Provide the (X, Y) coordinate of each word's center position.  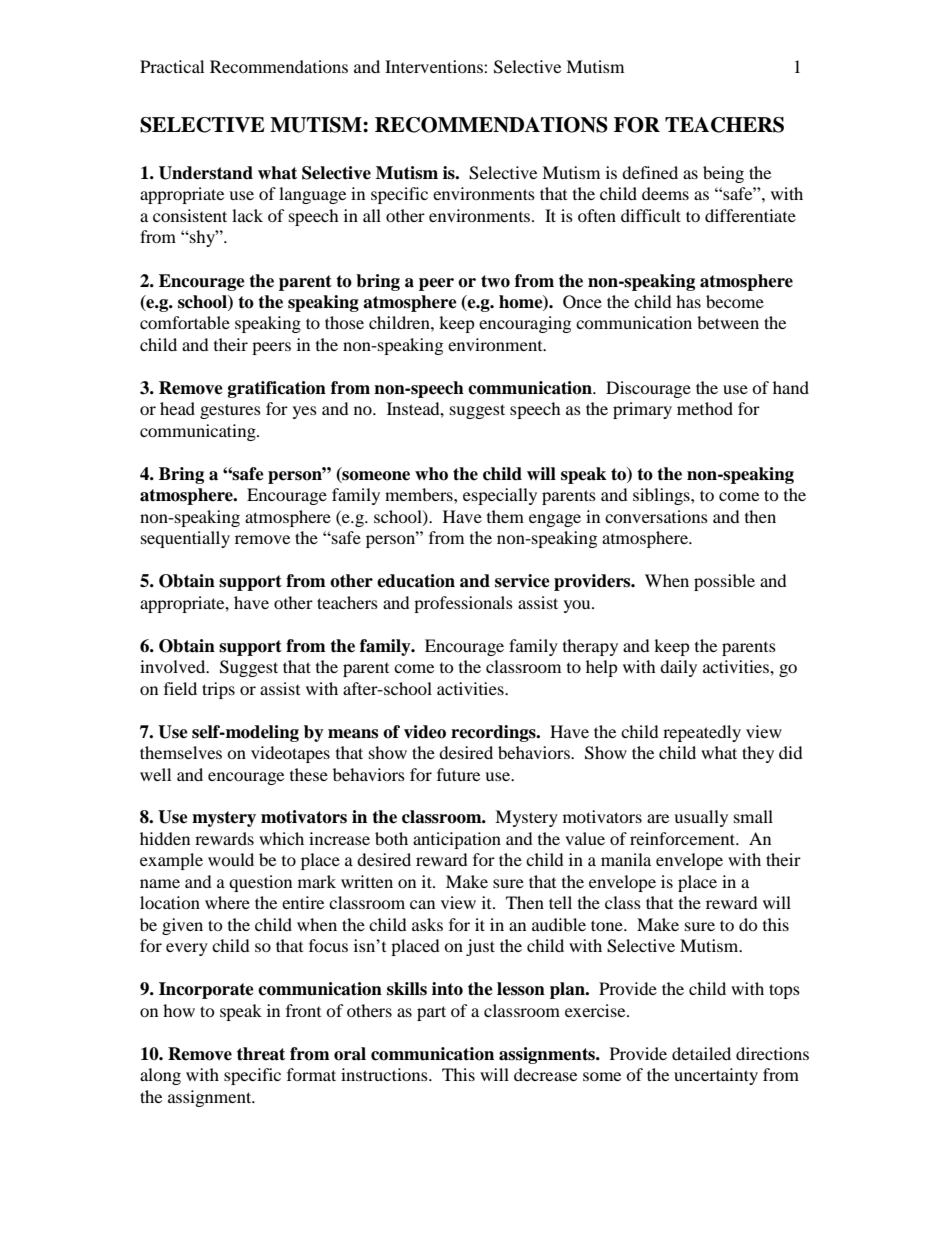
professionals (463, 604)
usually (701, 818)
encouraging (525, 324)
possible (724, 582)
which (281, 838)
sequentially (185, 539)
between (728, 322)
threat (261, 1054)
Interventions (435, 66)
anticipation (457, 840)
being (723, 174)
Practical (172, 66)
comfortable (185, 322)
